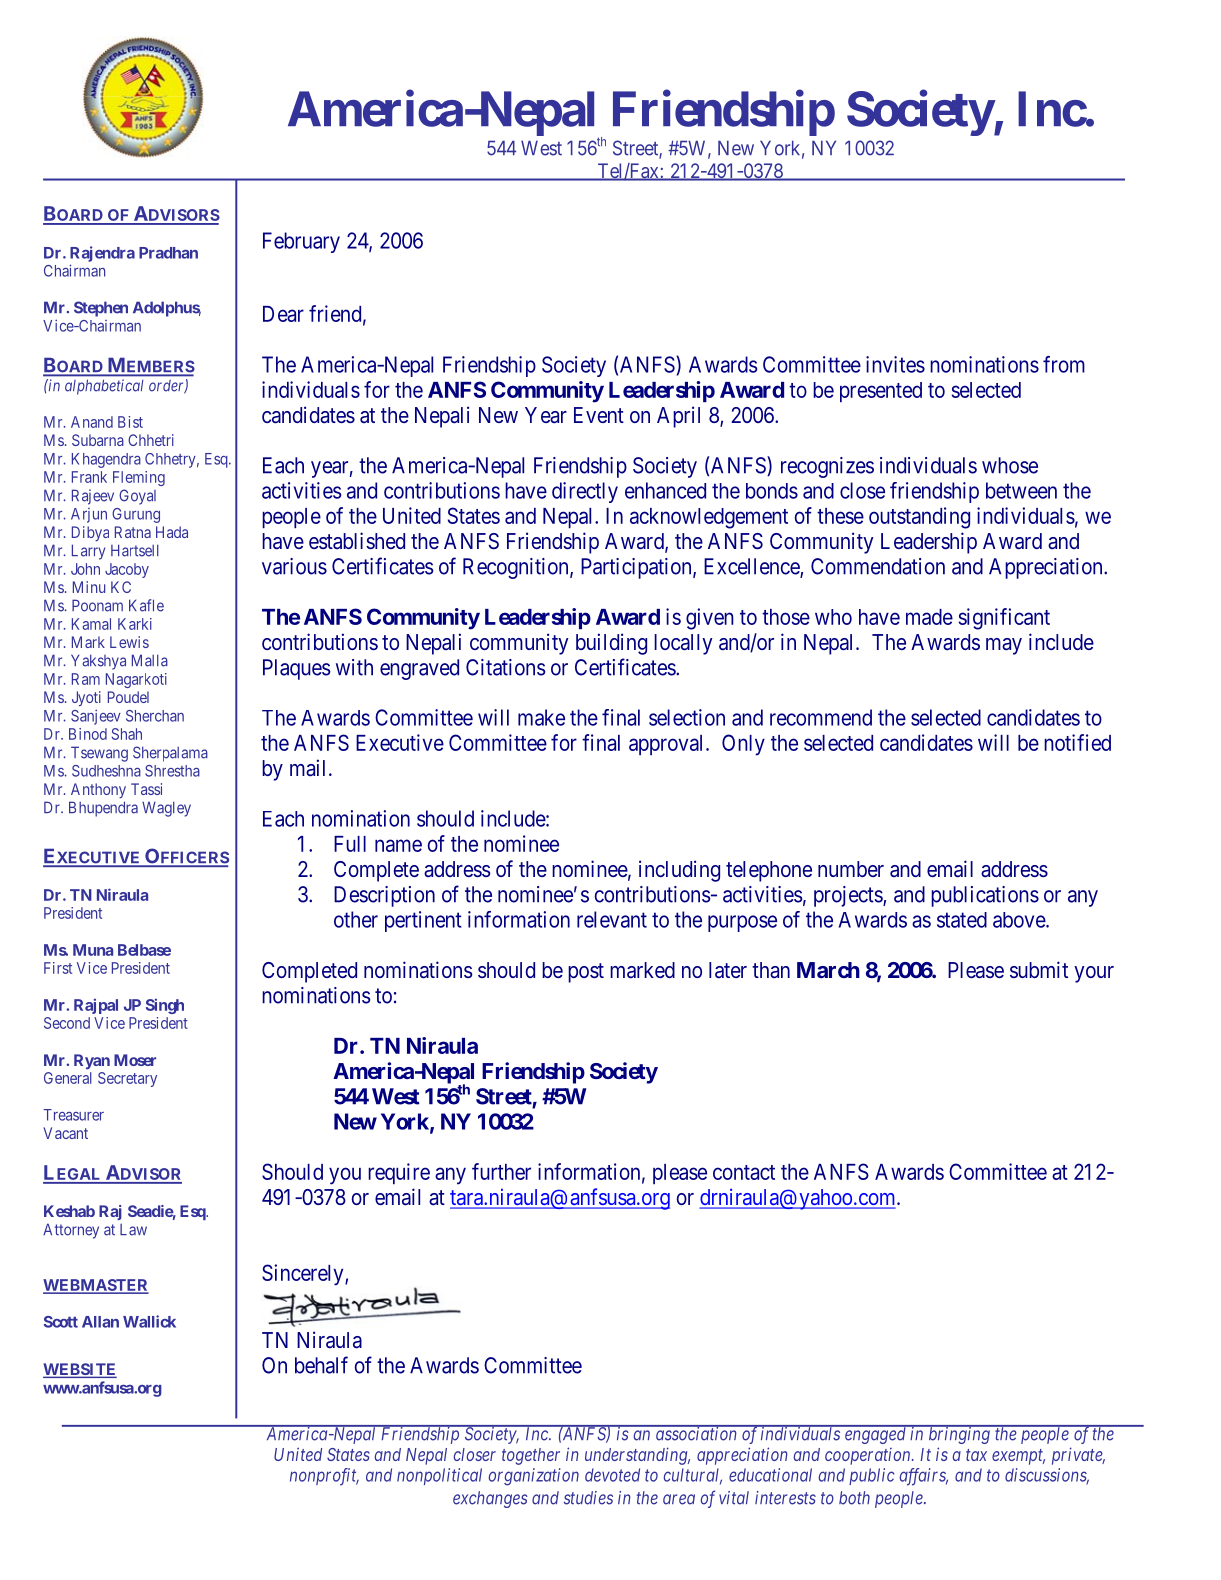  What do you see at coordinates (135, 1060) in the page?
I see `Moser` at bounding box center [135, 1060].
